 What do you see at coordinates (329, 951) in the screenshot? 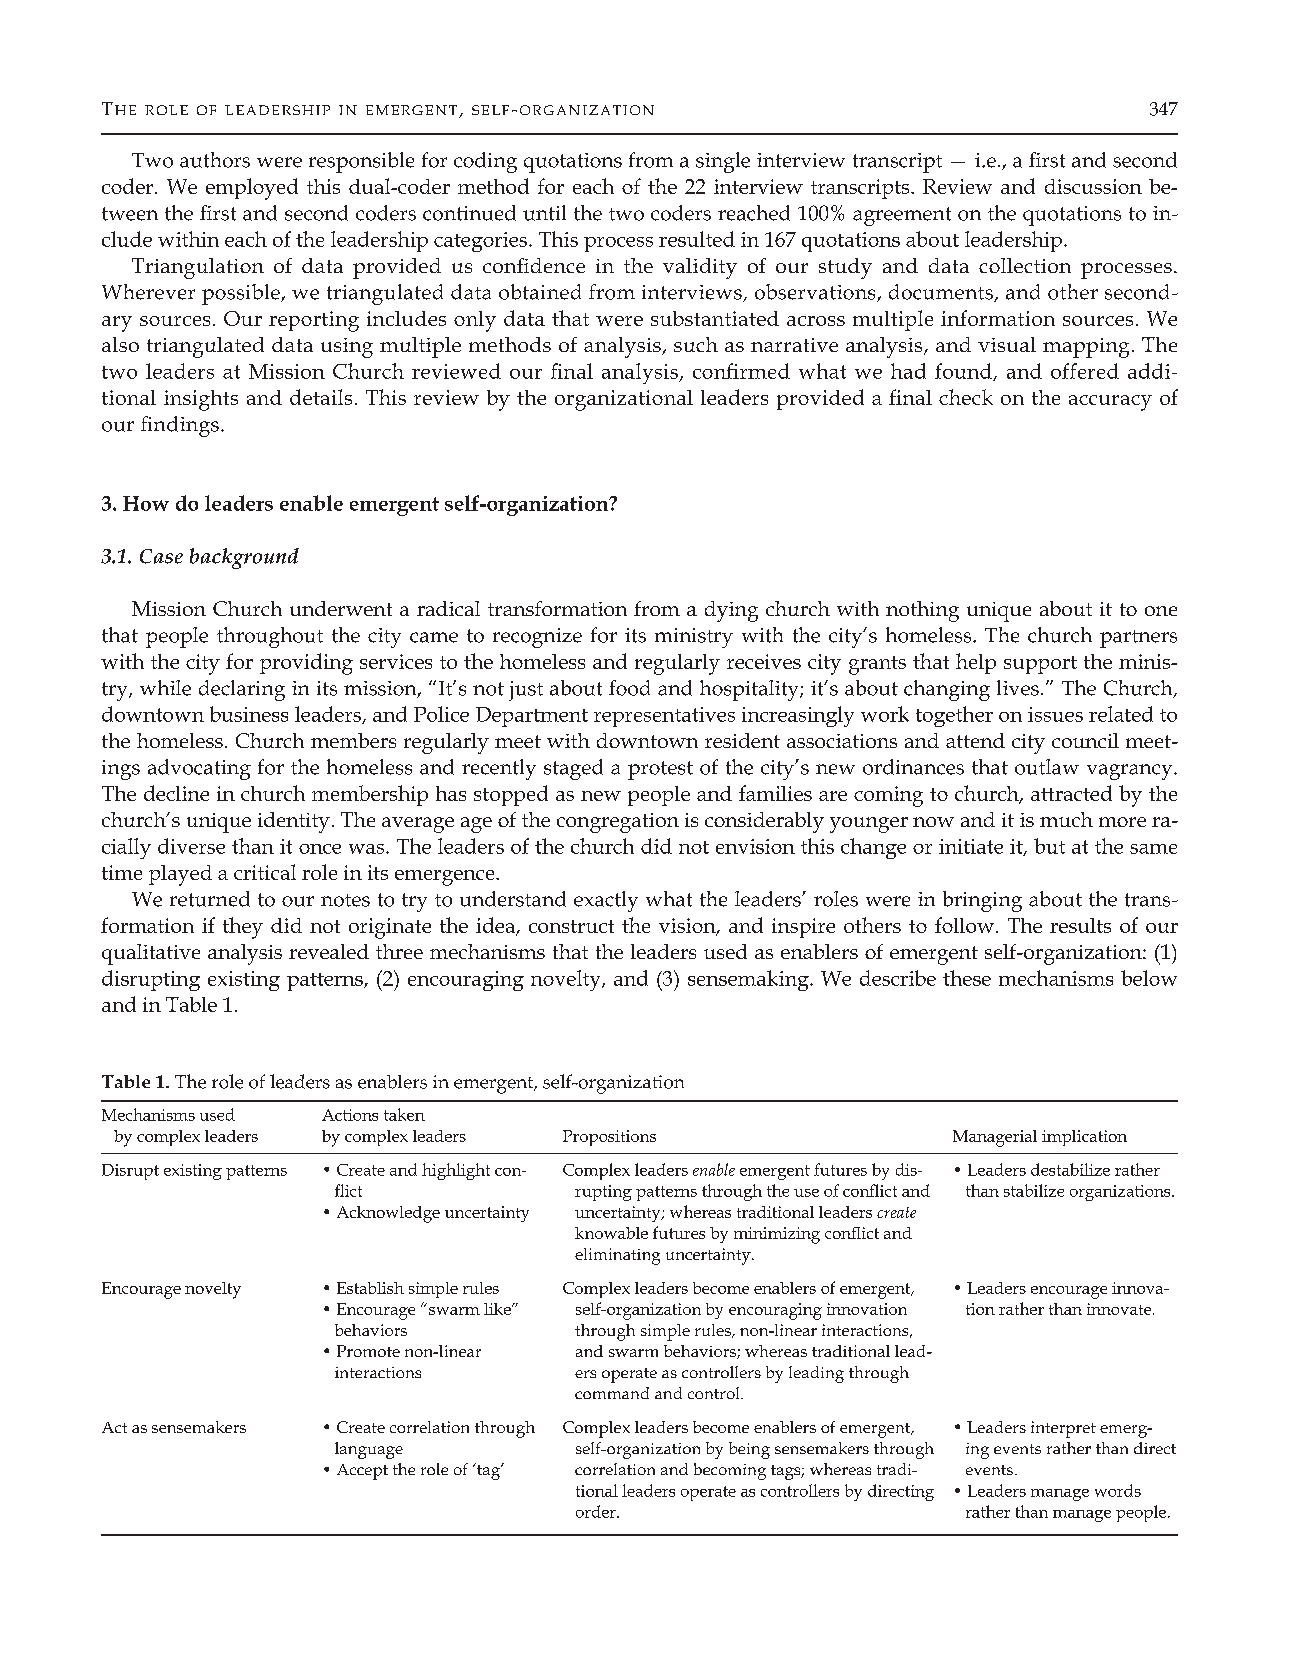
I see `revealed` at bounding box center [329, 951].
